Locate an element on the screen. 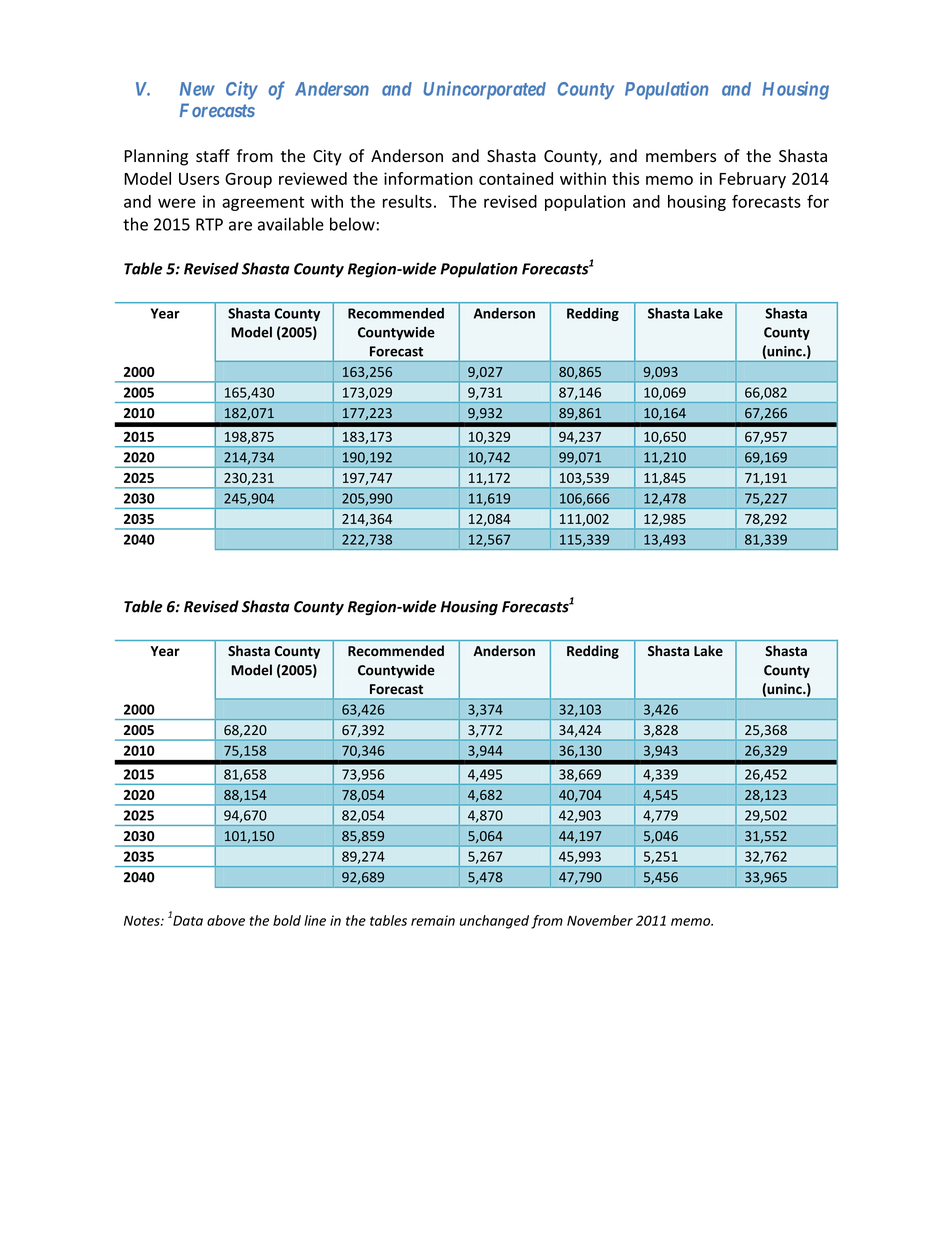 The height and width of the screenshot is (1233, 952). Data is located at coordinates (187, 919).
